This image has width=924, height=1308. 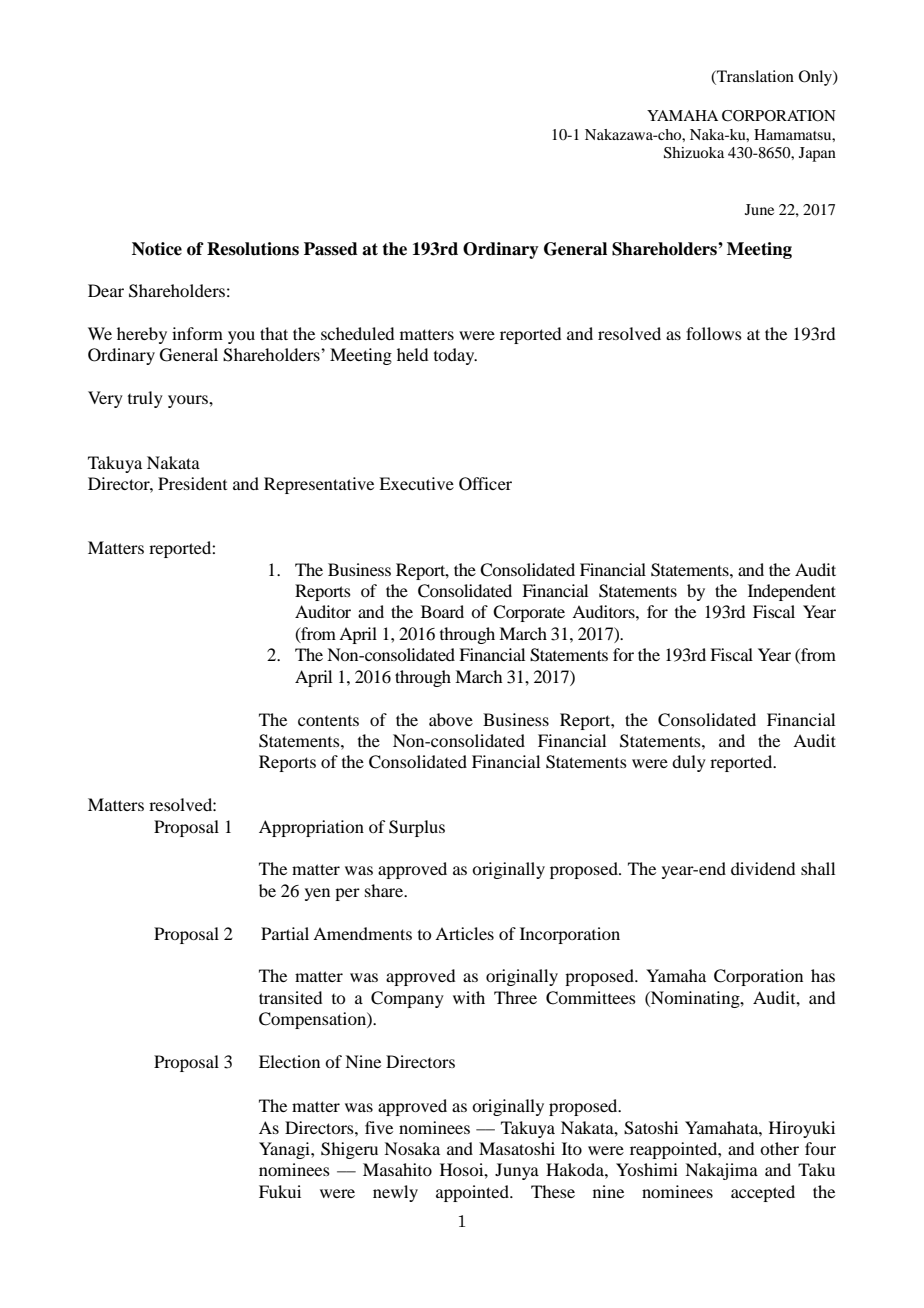 I want to click on Passed, so click(x=331, y=249).
